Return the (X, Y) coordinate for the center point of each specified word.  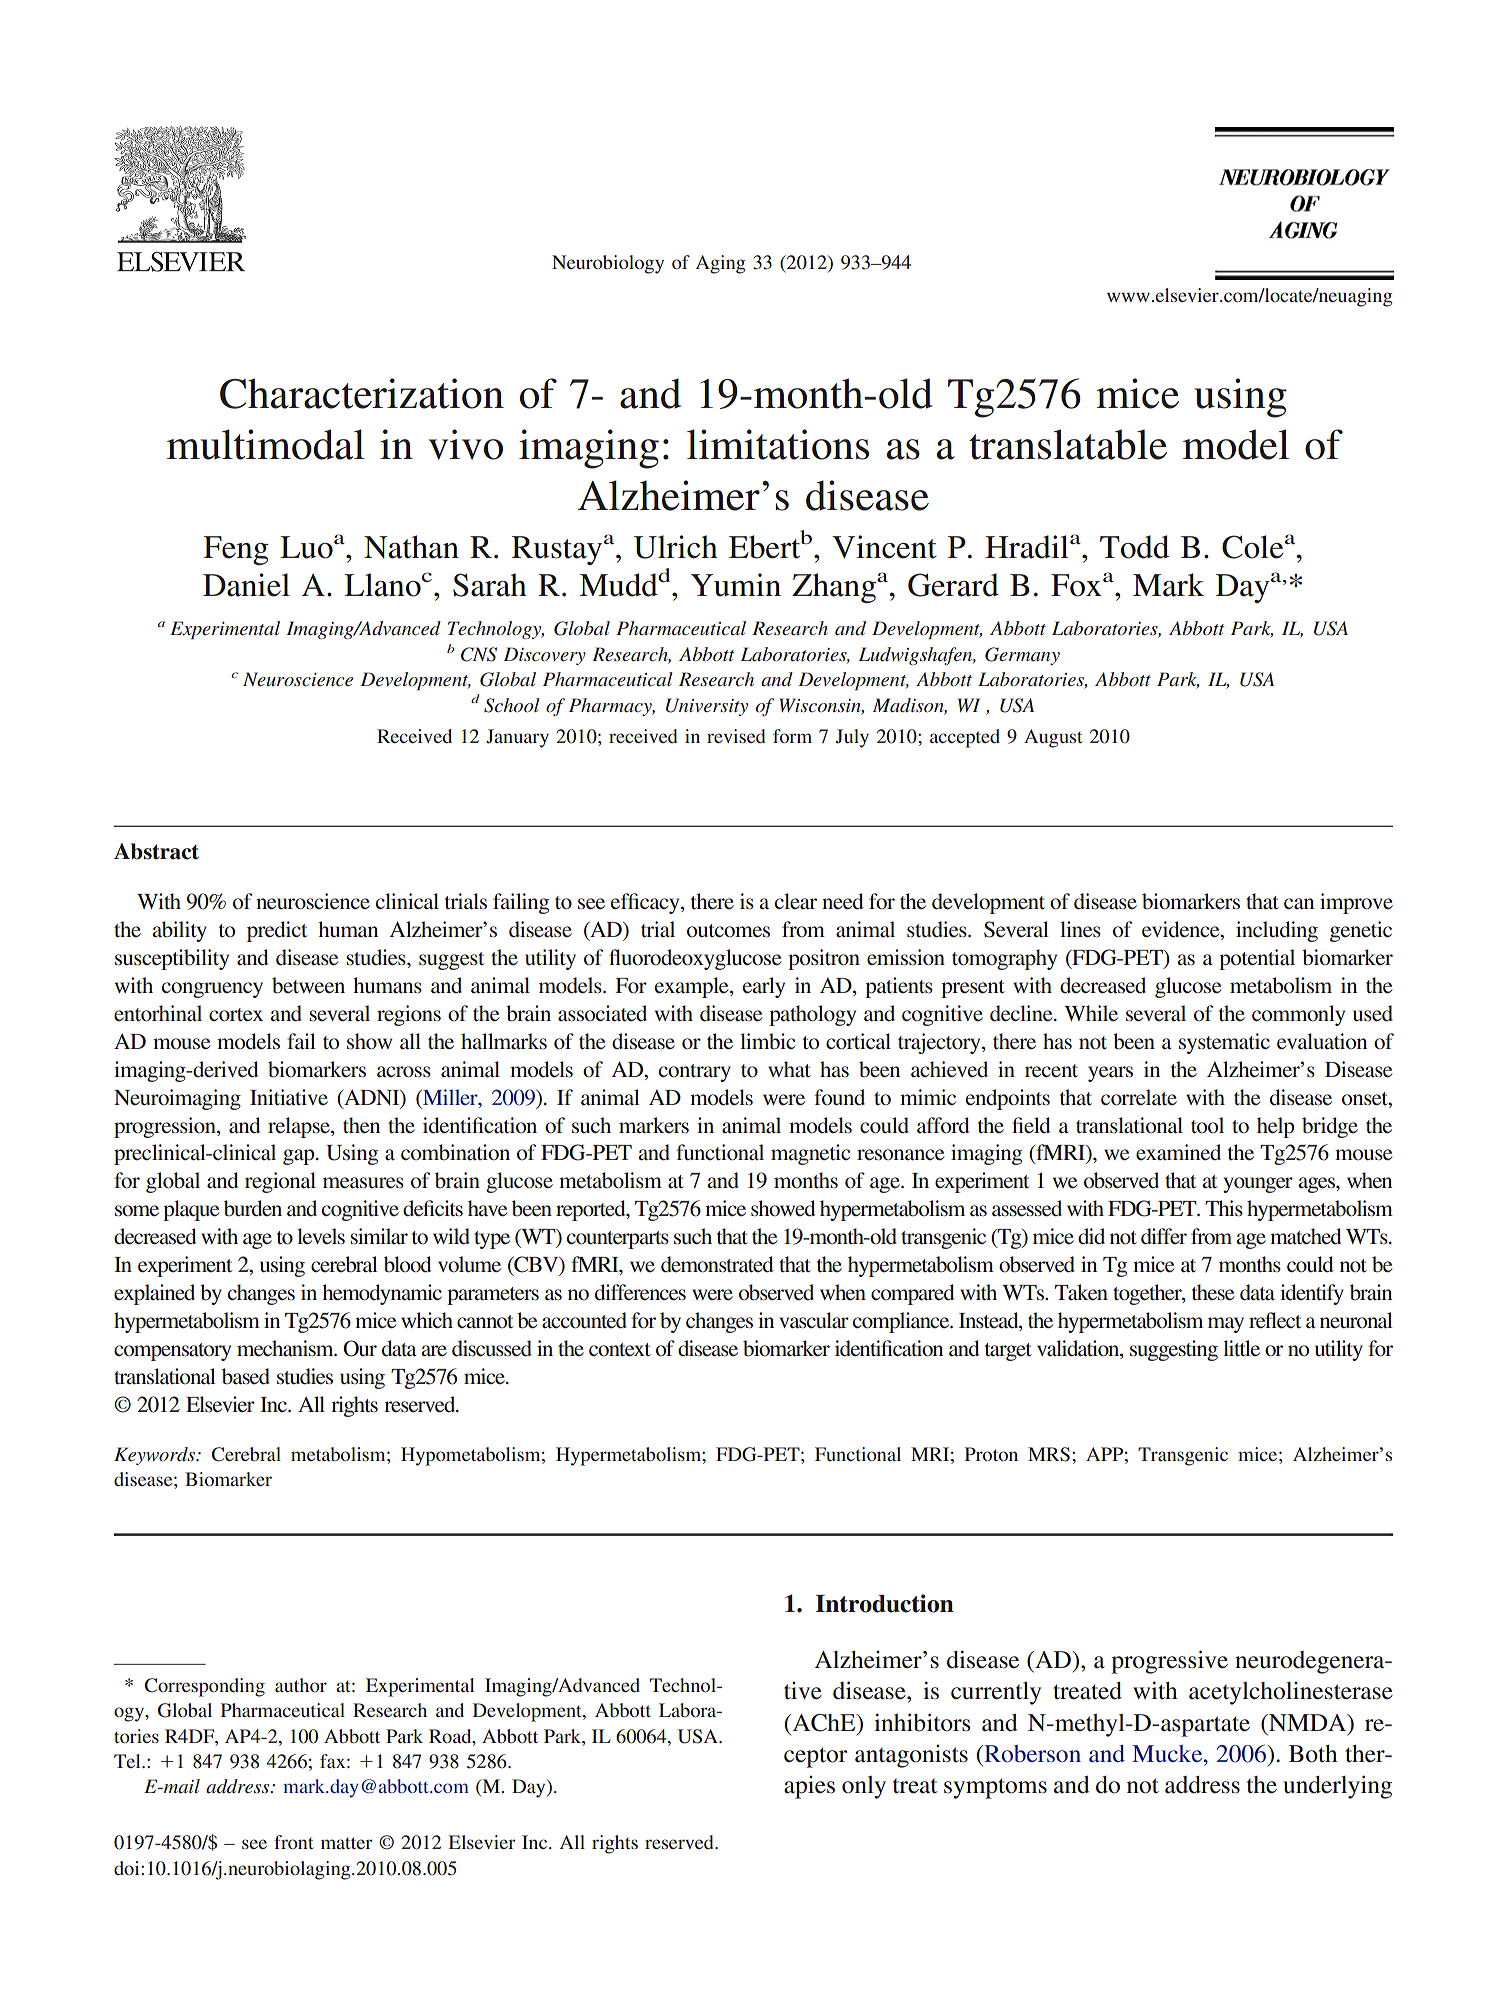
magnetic (810, 1154)
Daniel (246, 585)
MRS (1049, 1454)
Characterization (362, 393)
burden (253, 1208)
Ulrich (676, 547)
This (1224, 1208)
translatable (1068, 444)
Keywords (155, 1456)
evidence (1182, 930)
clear (796, 901)
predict (277, 931)
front (293, 1842)
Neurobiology (608, 264)
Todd (1134, 547)
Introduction (885, 1603)
